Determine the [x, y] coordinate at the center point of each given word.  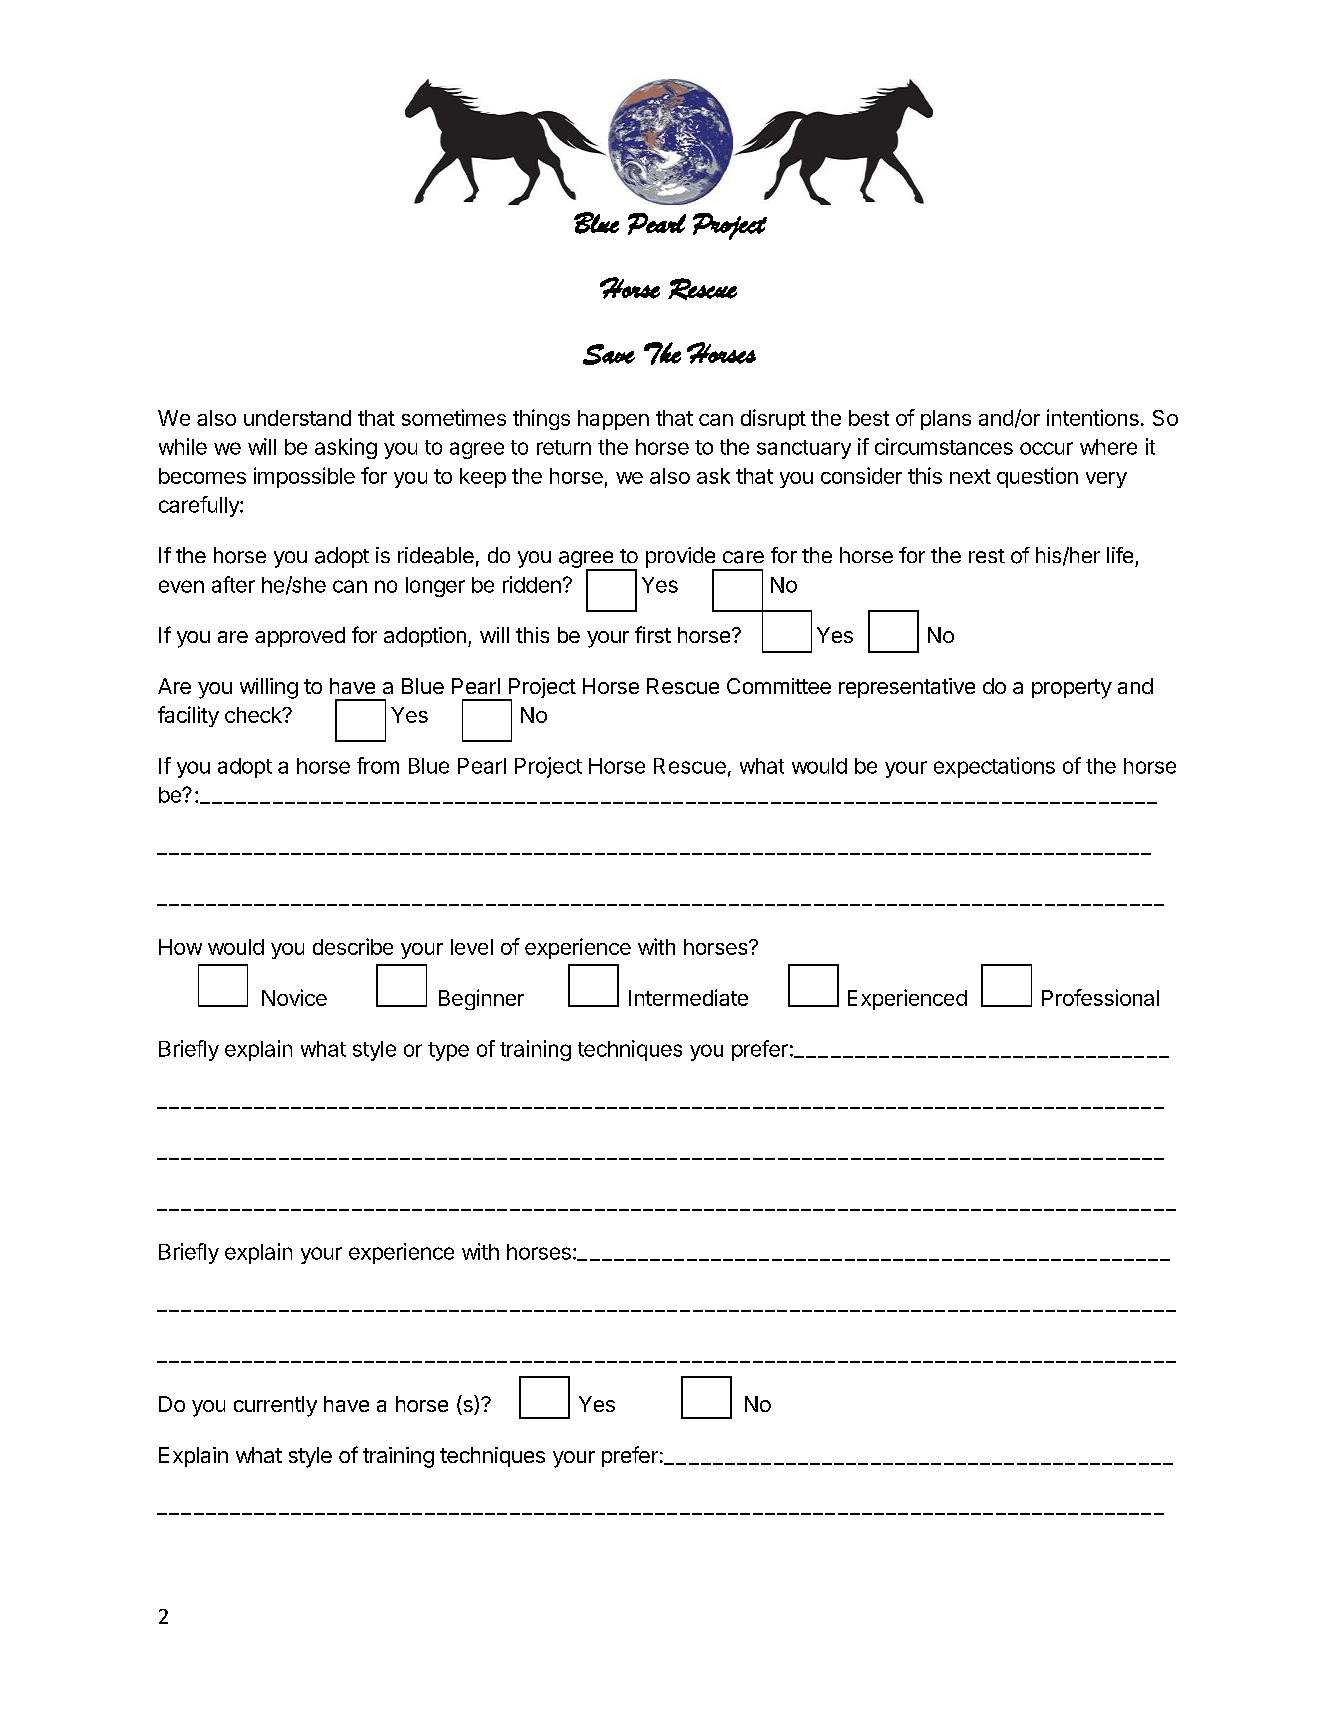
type [448, 1051]
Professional [1100, 997]
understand [297, 418]
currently [275, 1406]
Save [609, 354]
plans [946, 420]
